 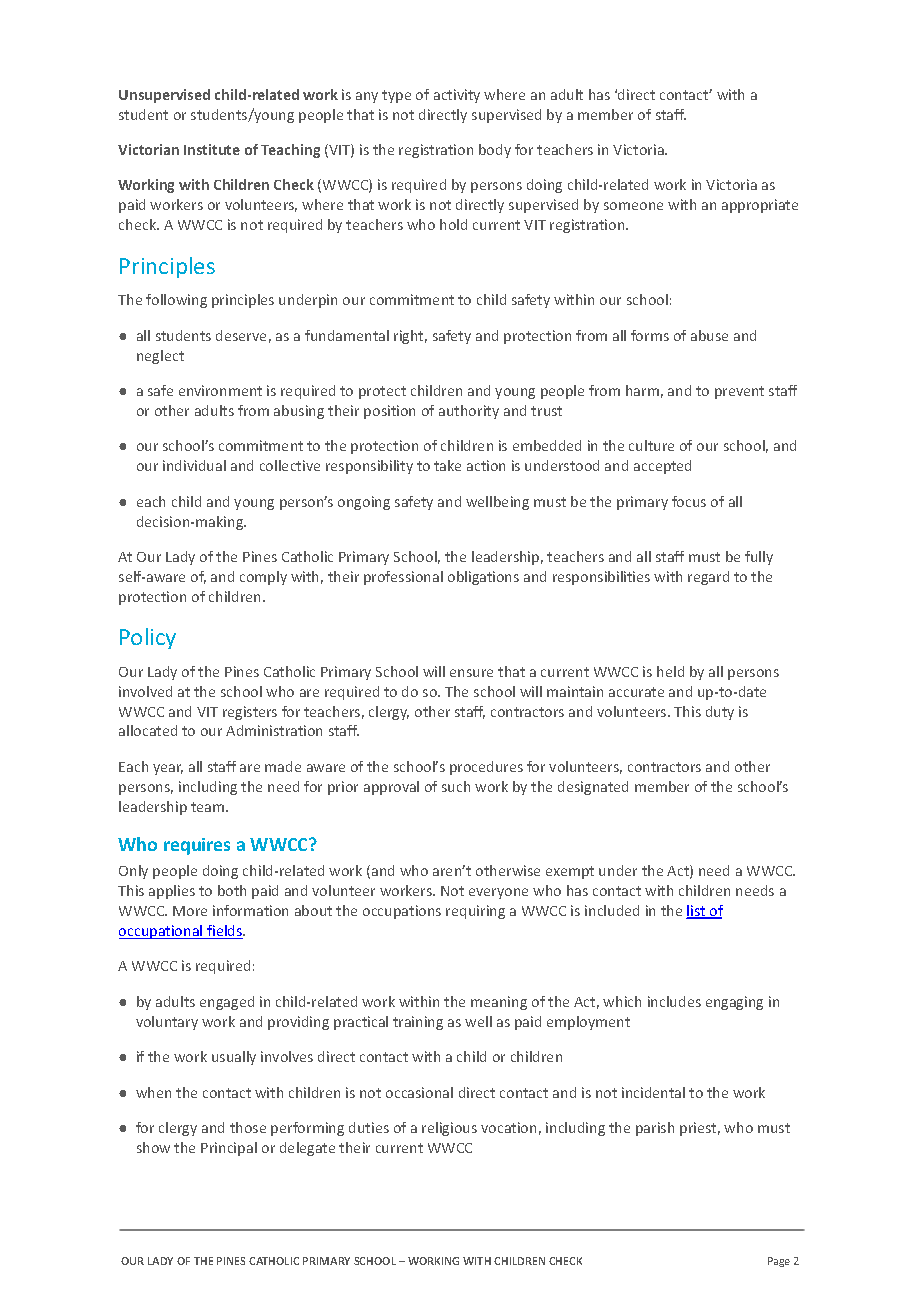 I want to click on Institute, so click(x=212, y=149).
